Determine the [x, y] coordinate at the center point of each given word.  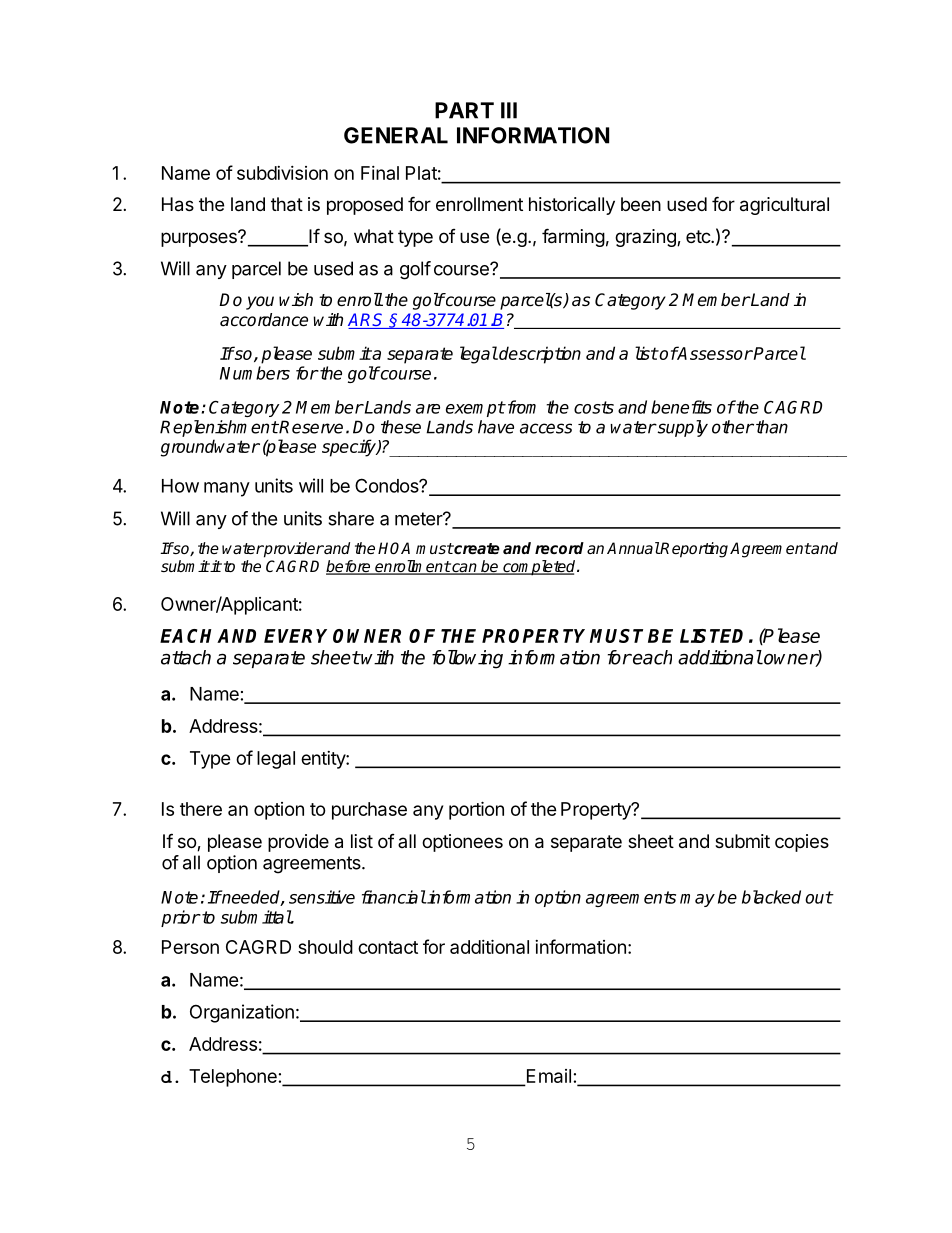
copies [802, 843]
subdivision [282, 173]
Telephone [233, 1078]
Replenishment [219, 428]
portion [476, 810]
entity [324, 760]
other [733, 427]
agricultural [784, 206]
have [496, 427]
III [509, 110]
